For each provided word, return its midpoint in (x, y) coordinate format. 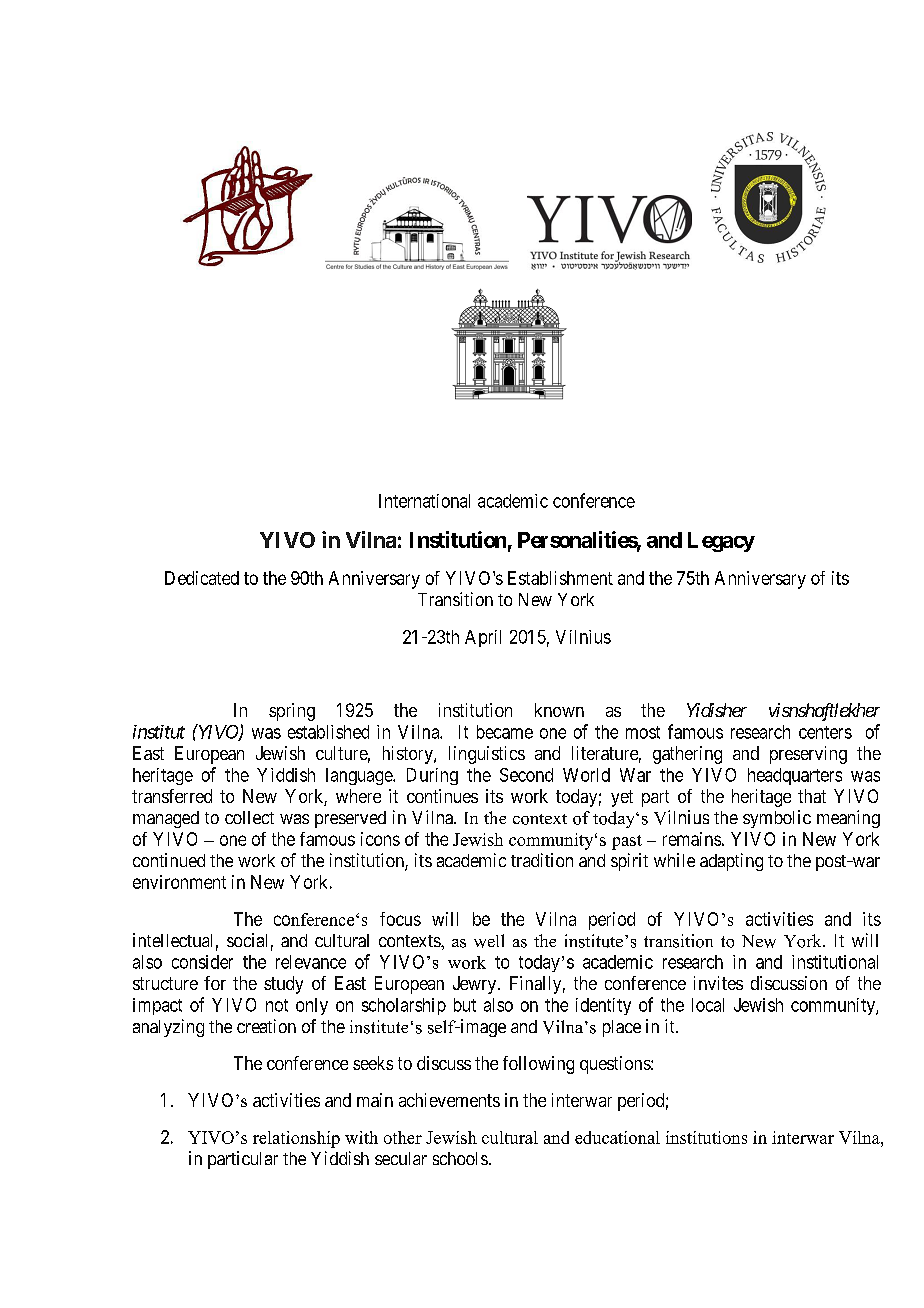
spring (292, 712)
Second (526, 775)
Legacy (721, 542)
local (708, 1005)
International (424, 501)
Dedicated (202, 578)
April (483, 638)
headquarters (795, 776)
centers (825, 732)
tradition (542, 860)
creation (266, 1026)
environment (179, 882)
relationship (296, 1139)
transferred (172, 796)
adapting (731, 862)
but (465, 1005)
